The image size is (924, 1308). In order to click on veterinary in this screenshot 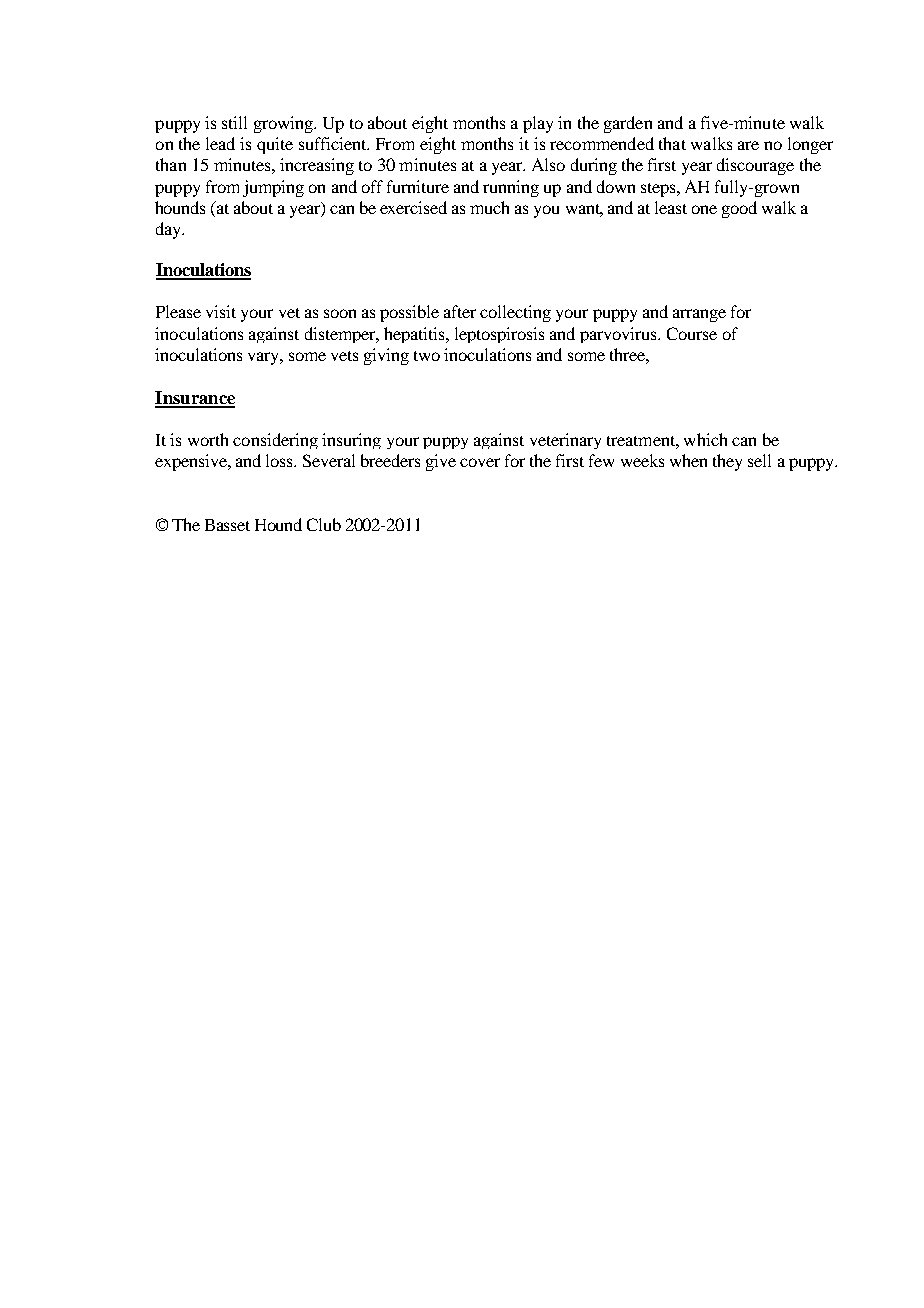, I will do `click(565, 441)`.
